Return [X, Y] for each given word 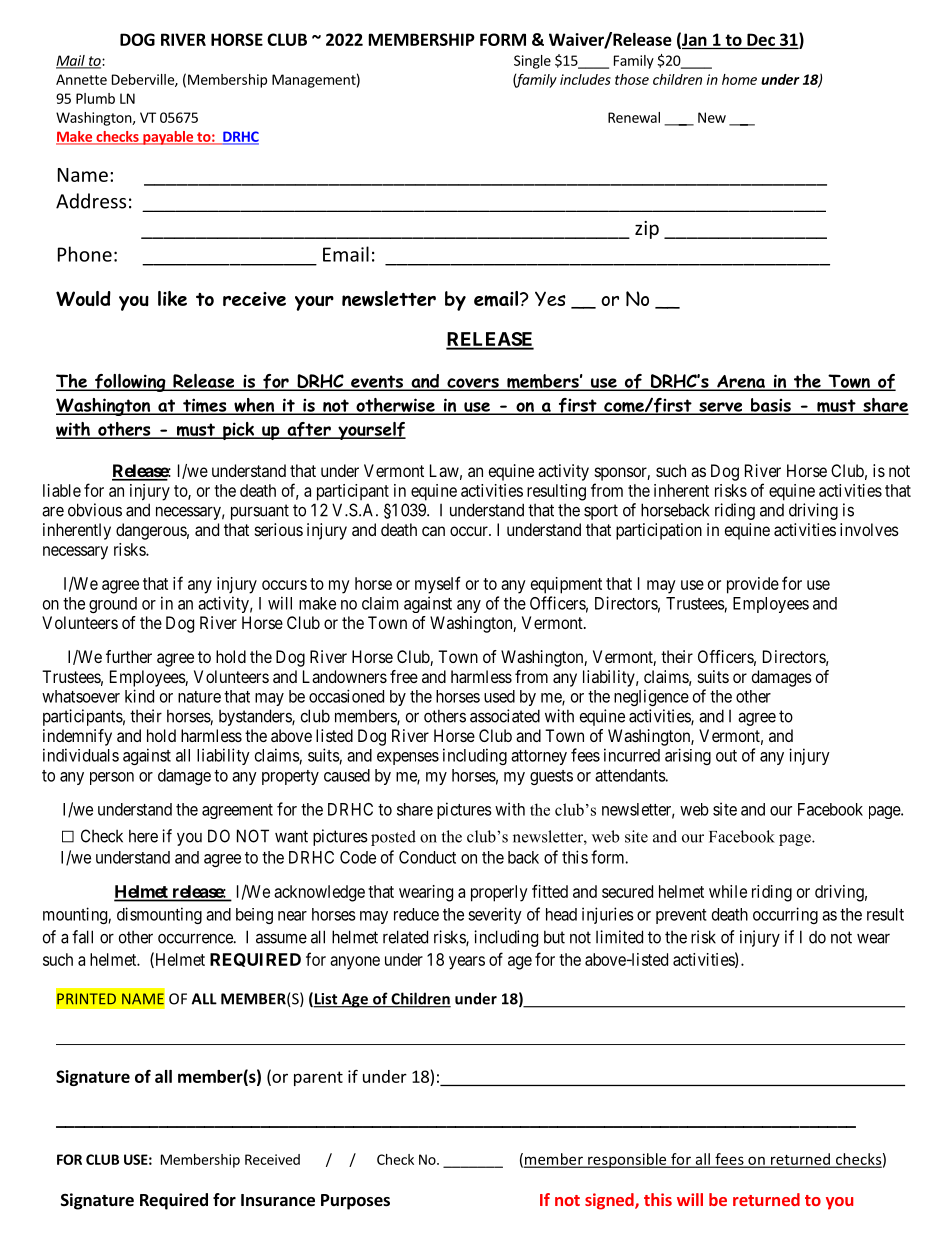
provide [753, 585]
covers [473, 384]
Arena [741, 382]
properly [499, 893]
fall [82, 937]
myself [438, 585]
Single [532, 62]
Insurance [278, 1200]
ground [113, 605]
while [728, 891]
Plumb [95, 98]
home [739, 79]
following [130, 383]
